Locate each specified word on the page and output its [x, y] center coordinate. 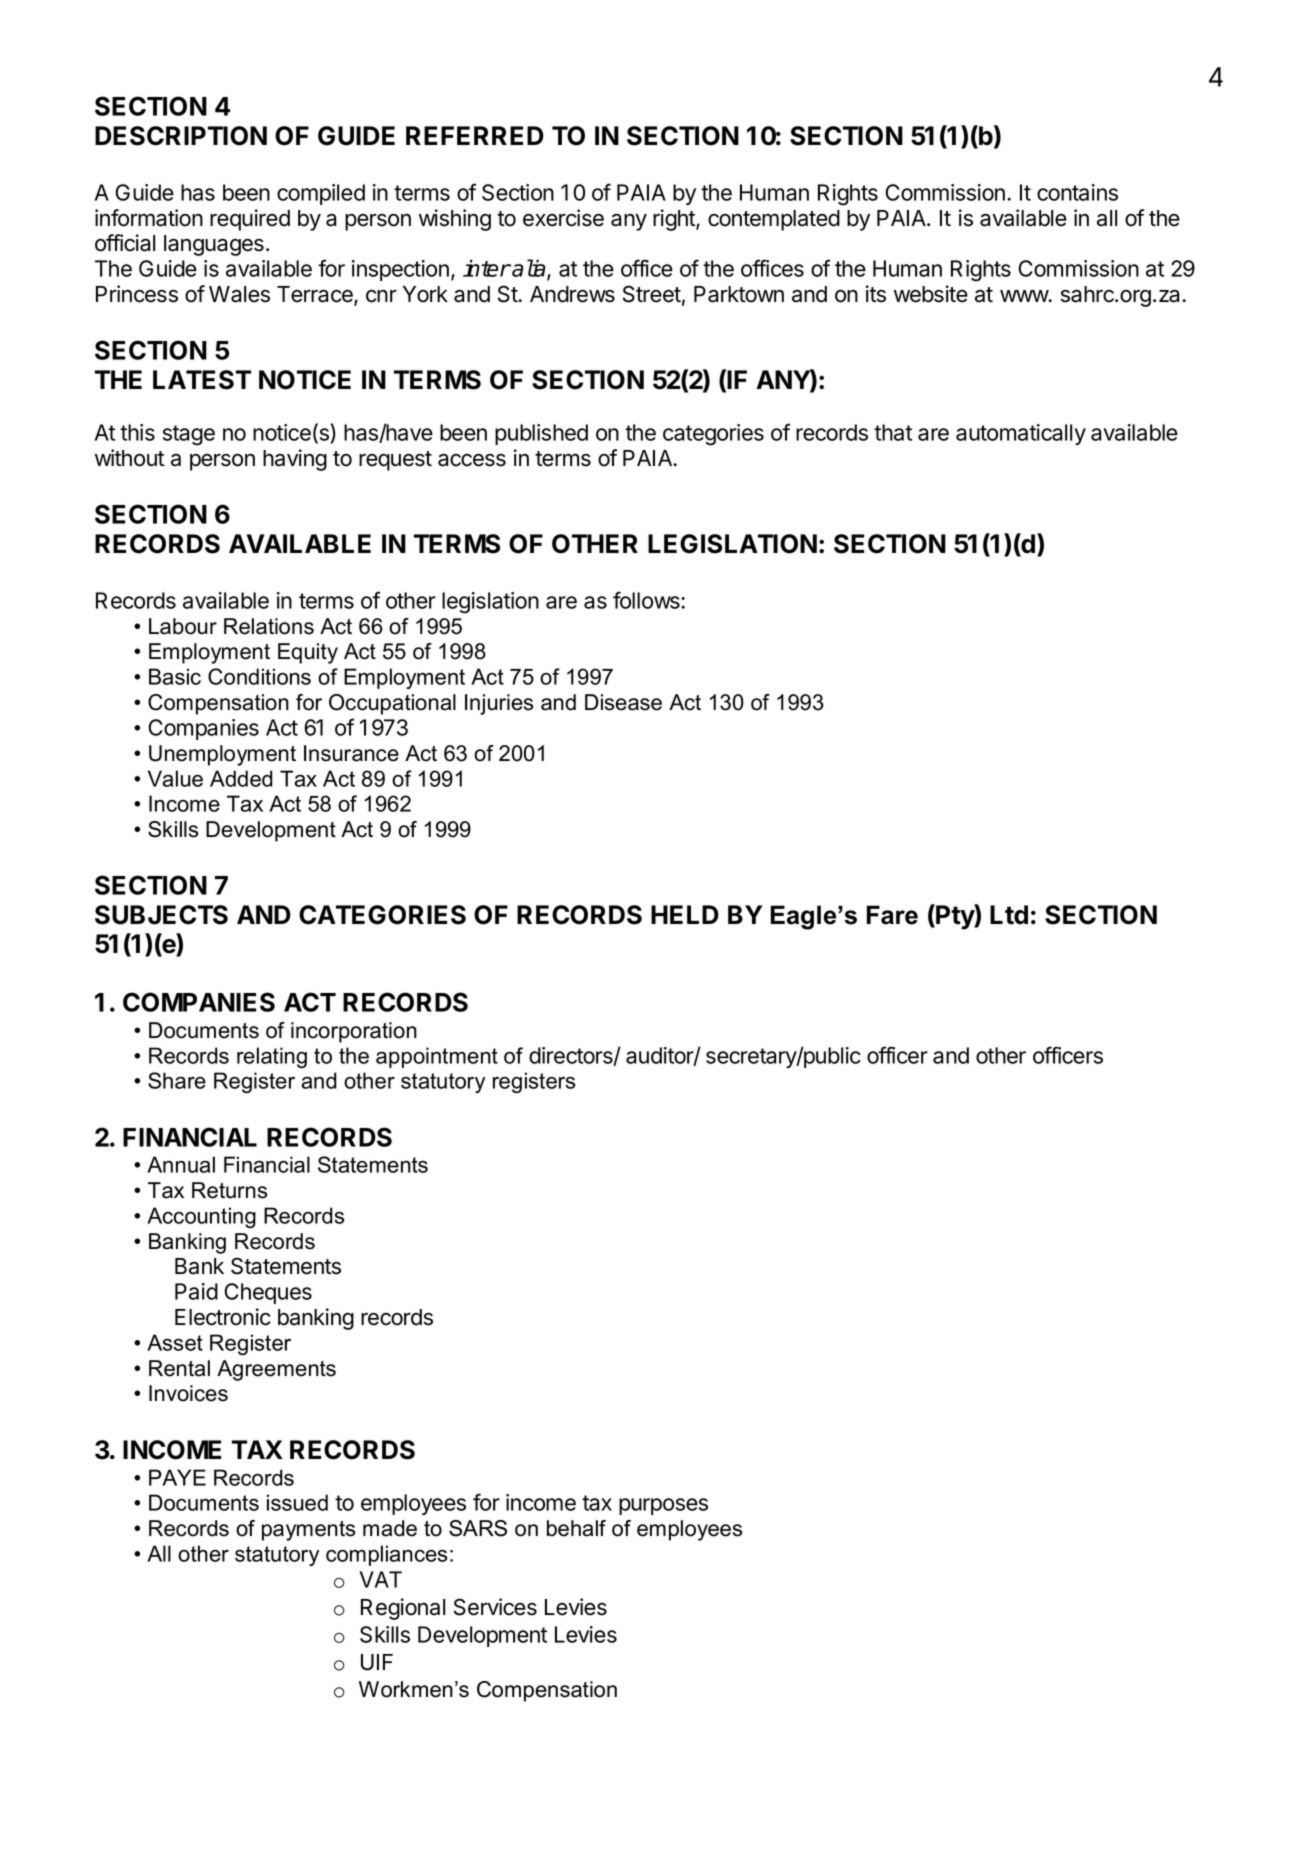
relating [272, 1057]
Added [241, 778]
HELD [685, 914]
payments [308, 1531]
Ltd [1009, 915]
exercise [563, 218]
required [250, 220]
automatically [1021, 434]
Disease [623, 702]
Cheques [268, 1293]
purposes [663, 1506]
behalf [576, 1528]
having [295, 460]
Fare [892, 915]
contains [1077, 192]
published [541, 434]
